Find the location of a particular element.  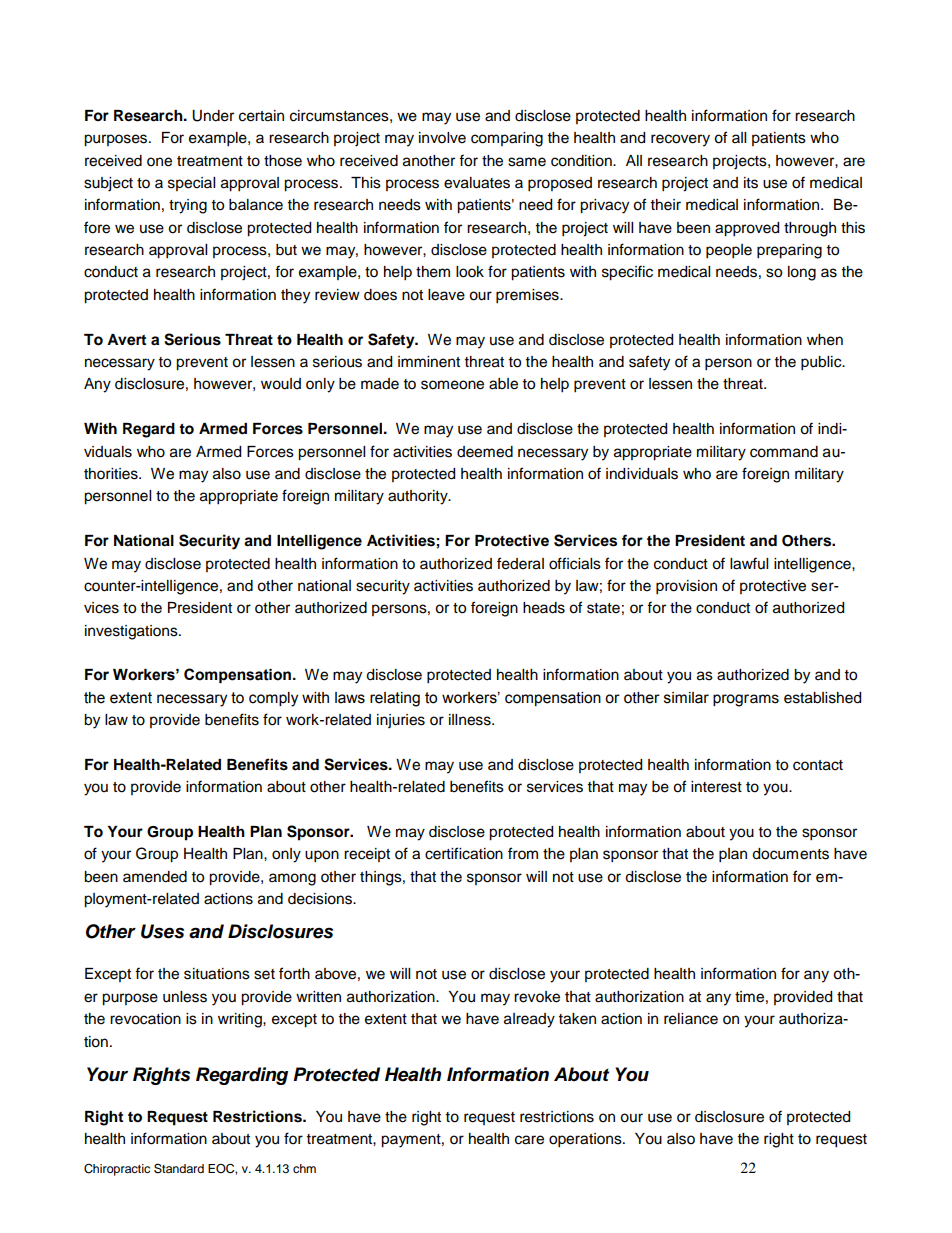

command is located at coordinates (784, 452).
